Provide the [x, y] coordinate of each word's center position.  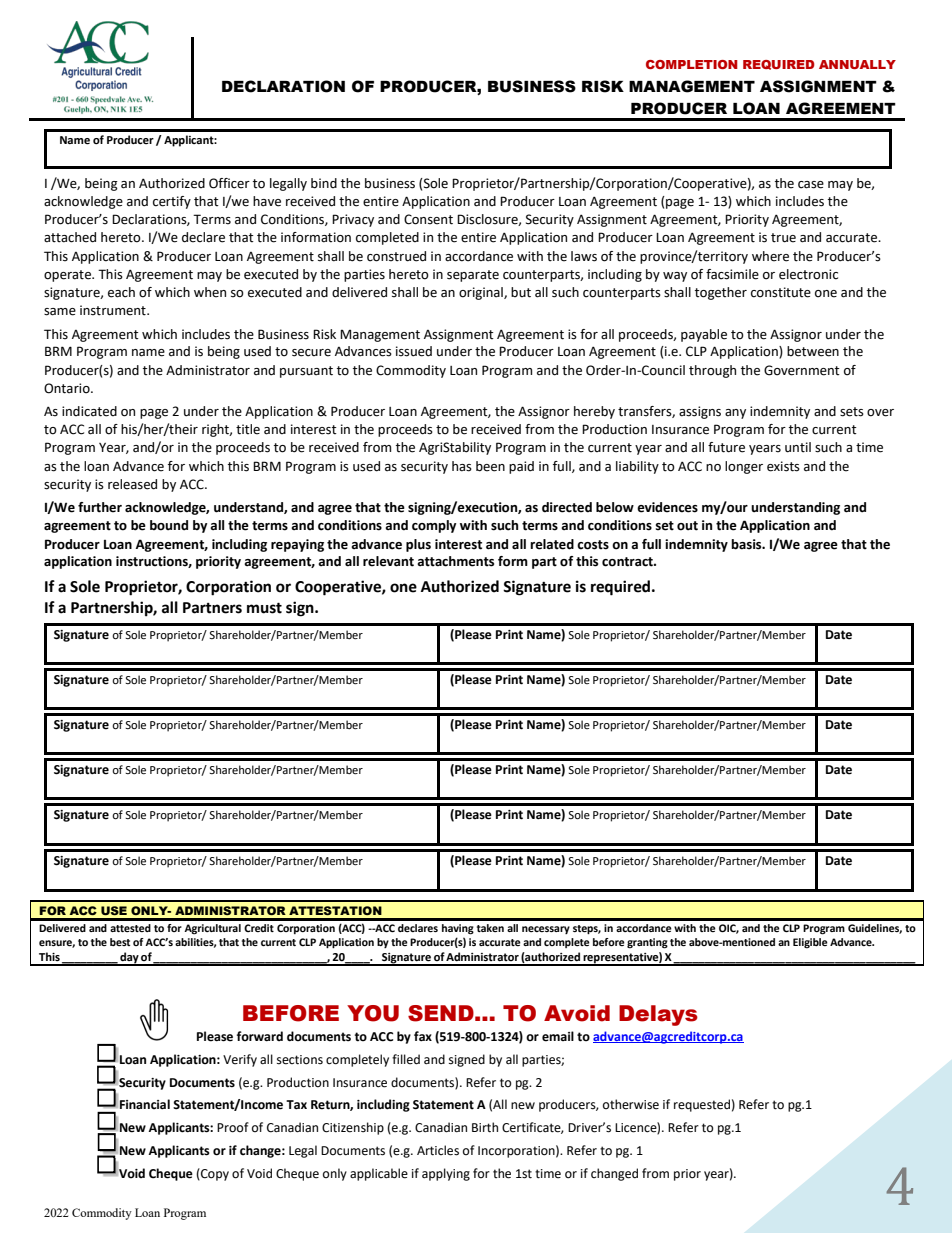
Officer [229, 183]
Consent [428, 219]
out [687, 526]
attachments [455, 561]
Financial [145, 1104]
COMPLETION [692, 64]
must [264, 608]
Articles [438, 1150]
